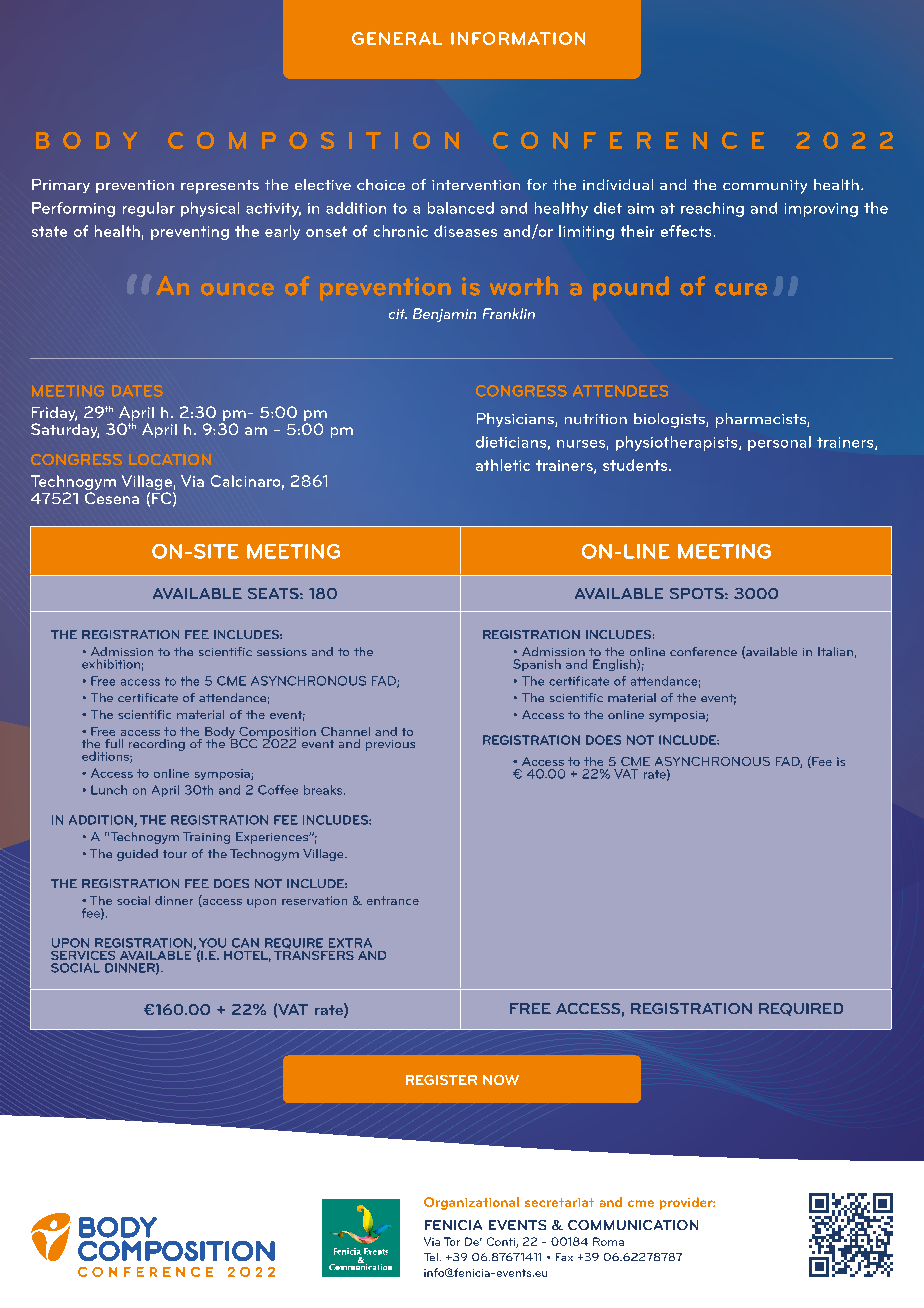 Image resolution: width=924 pixels, height=1308 pixels. I want to click on Tor, so click(452, 1241).
